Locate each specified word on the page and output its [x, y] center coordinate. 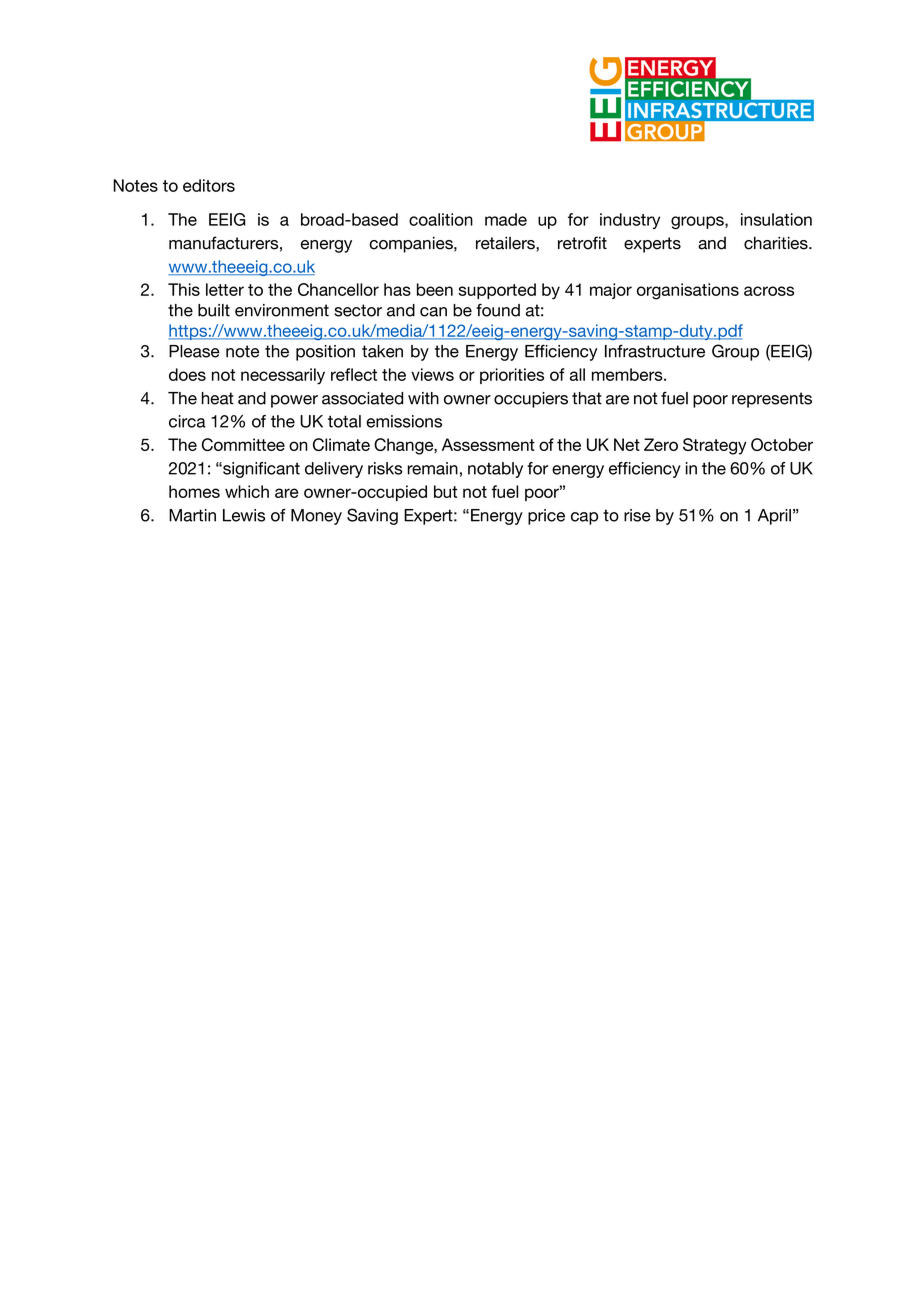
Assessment [488, 444]
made [506, 219]
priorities [512, 376]
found [498, 310]
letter [225, 289]
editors [209, 185]
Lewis [244, 515]
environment [282, 310]
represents [772, 400]
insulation [776, 219]
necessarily [283, 376]
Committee [243, 444]
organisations [688, 291]
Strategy [715, 446]
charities [777, 243]
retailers [506, 243]
